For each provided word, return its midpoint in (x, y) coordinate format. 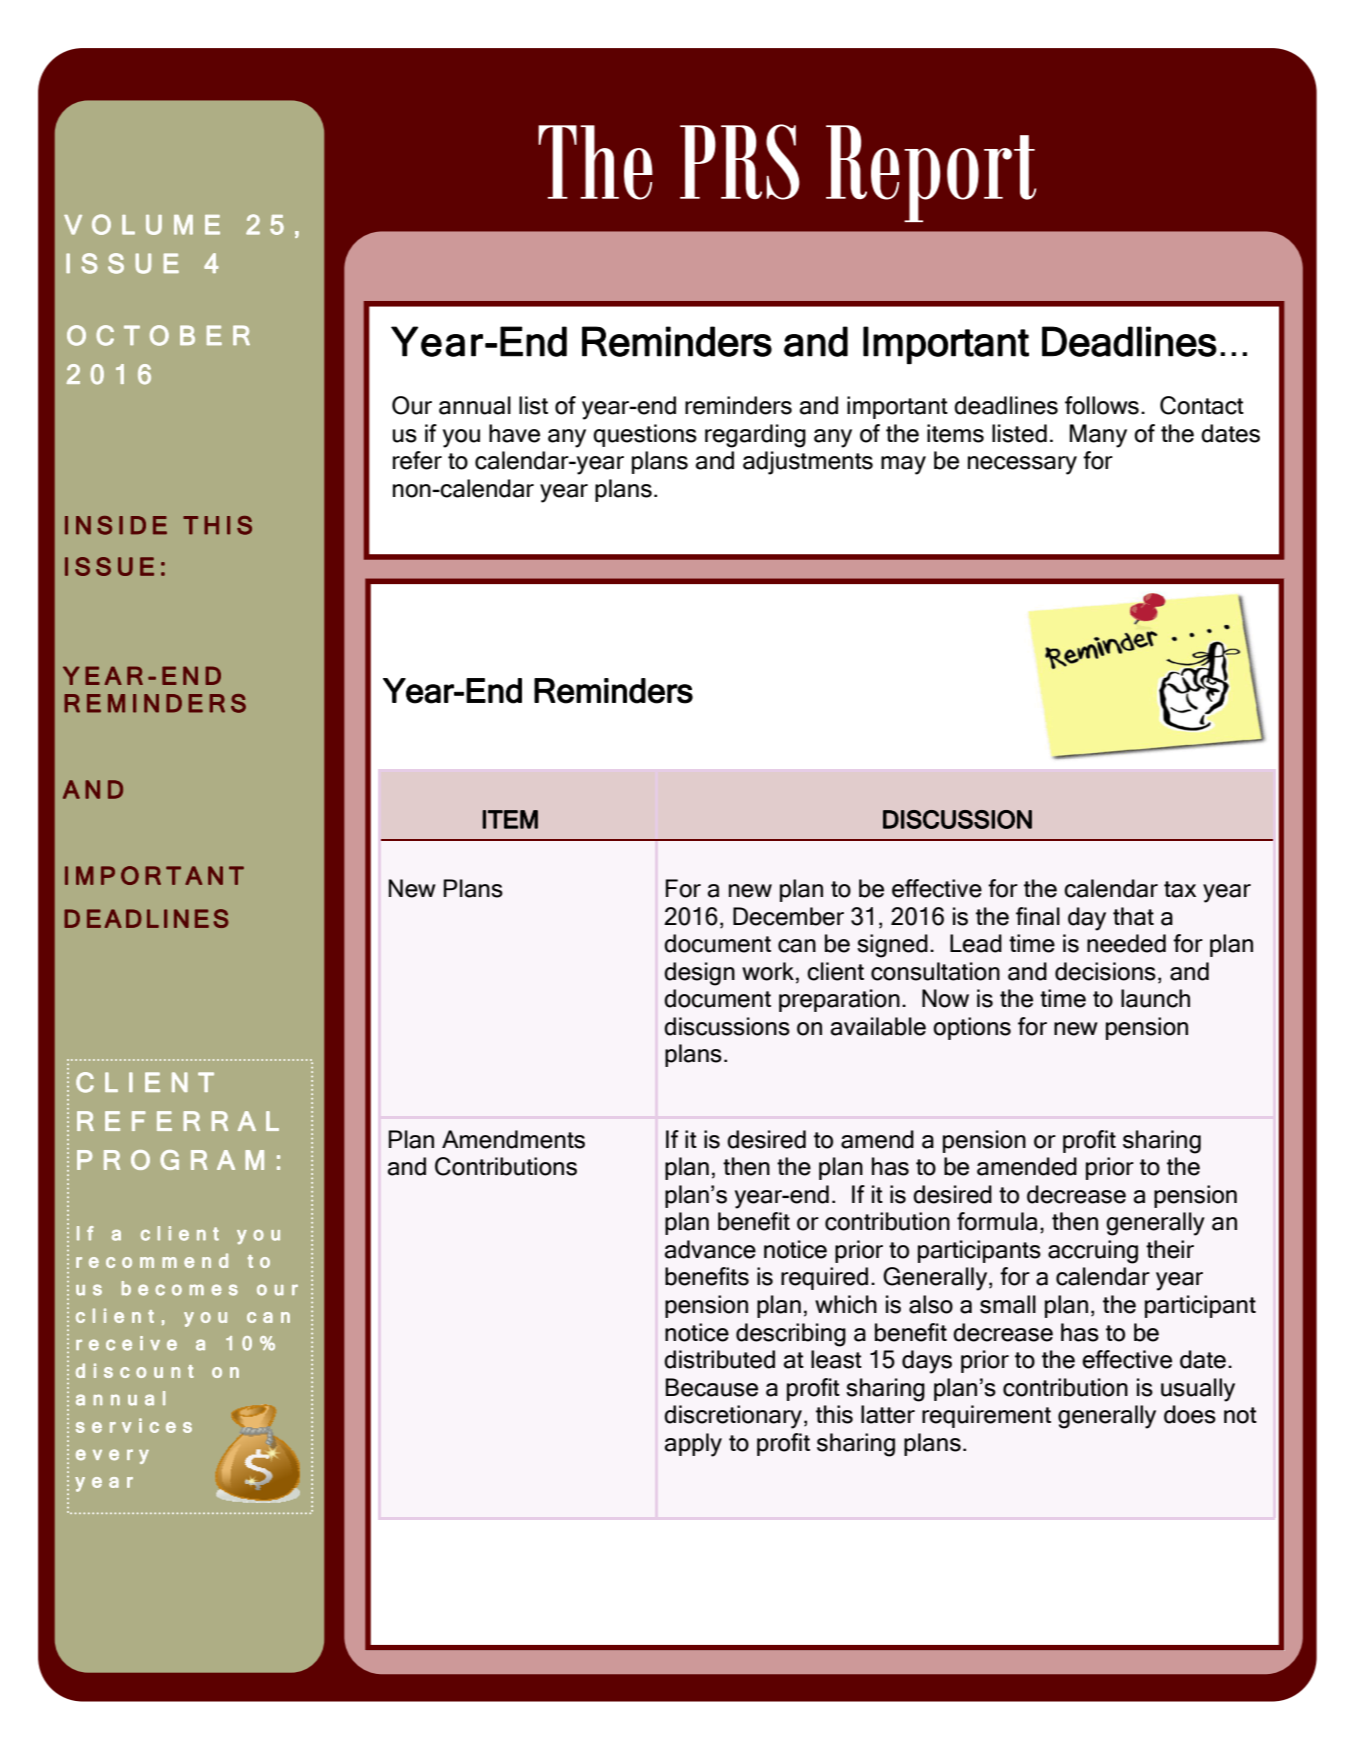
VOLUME (142, 224)
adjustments (808, 463)
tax (1180, 889)
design (699, 974)
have (514, 433)
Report (931, 173)
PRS (740, 162)
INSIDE (116, 525)
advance (710, 1249)
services (134, 1425)
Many (1098, 436)
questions (645, 435)
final (1038, 916)
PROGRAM (170, 1160)
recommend (152, 1260)
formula (997, 1221)
